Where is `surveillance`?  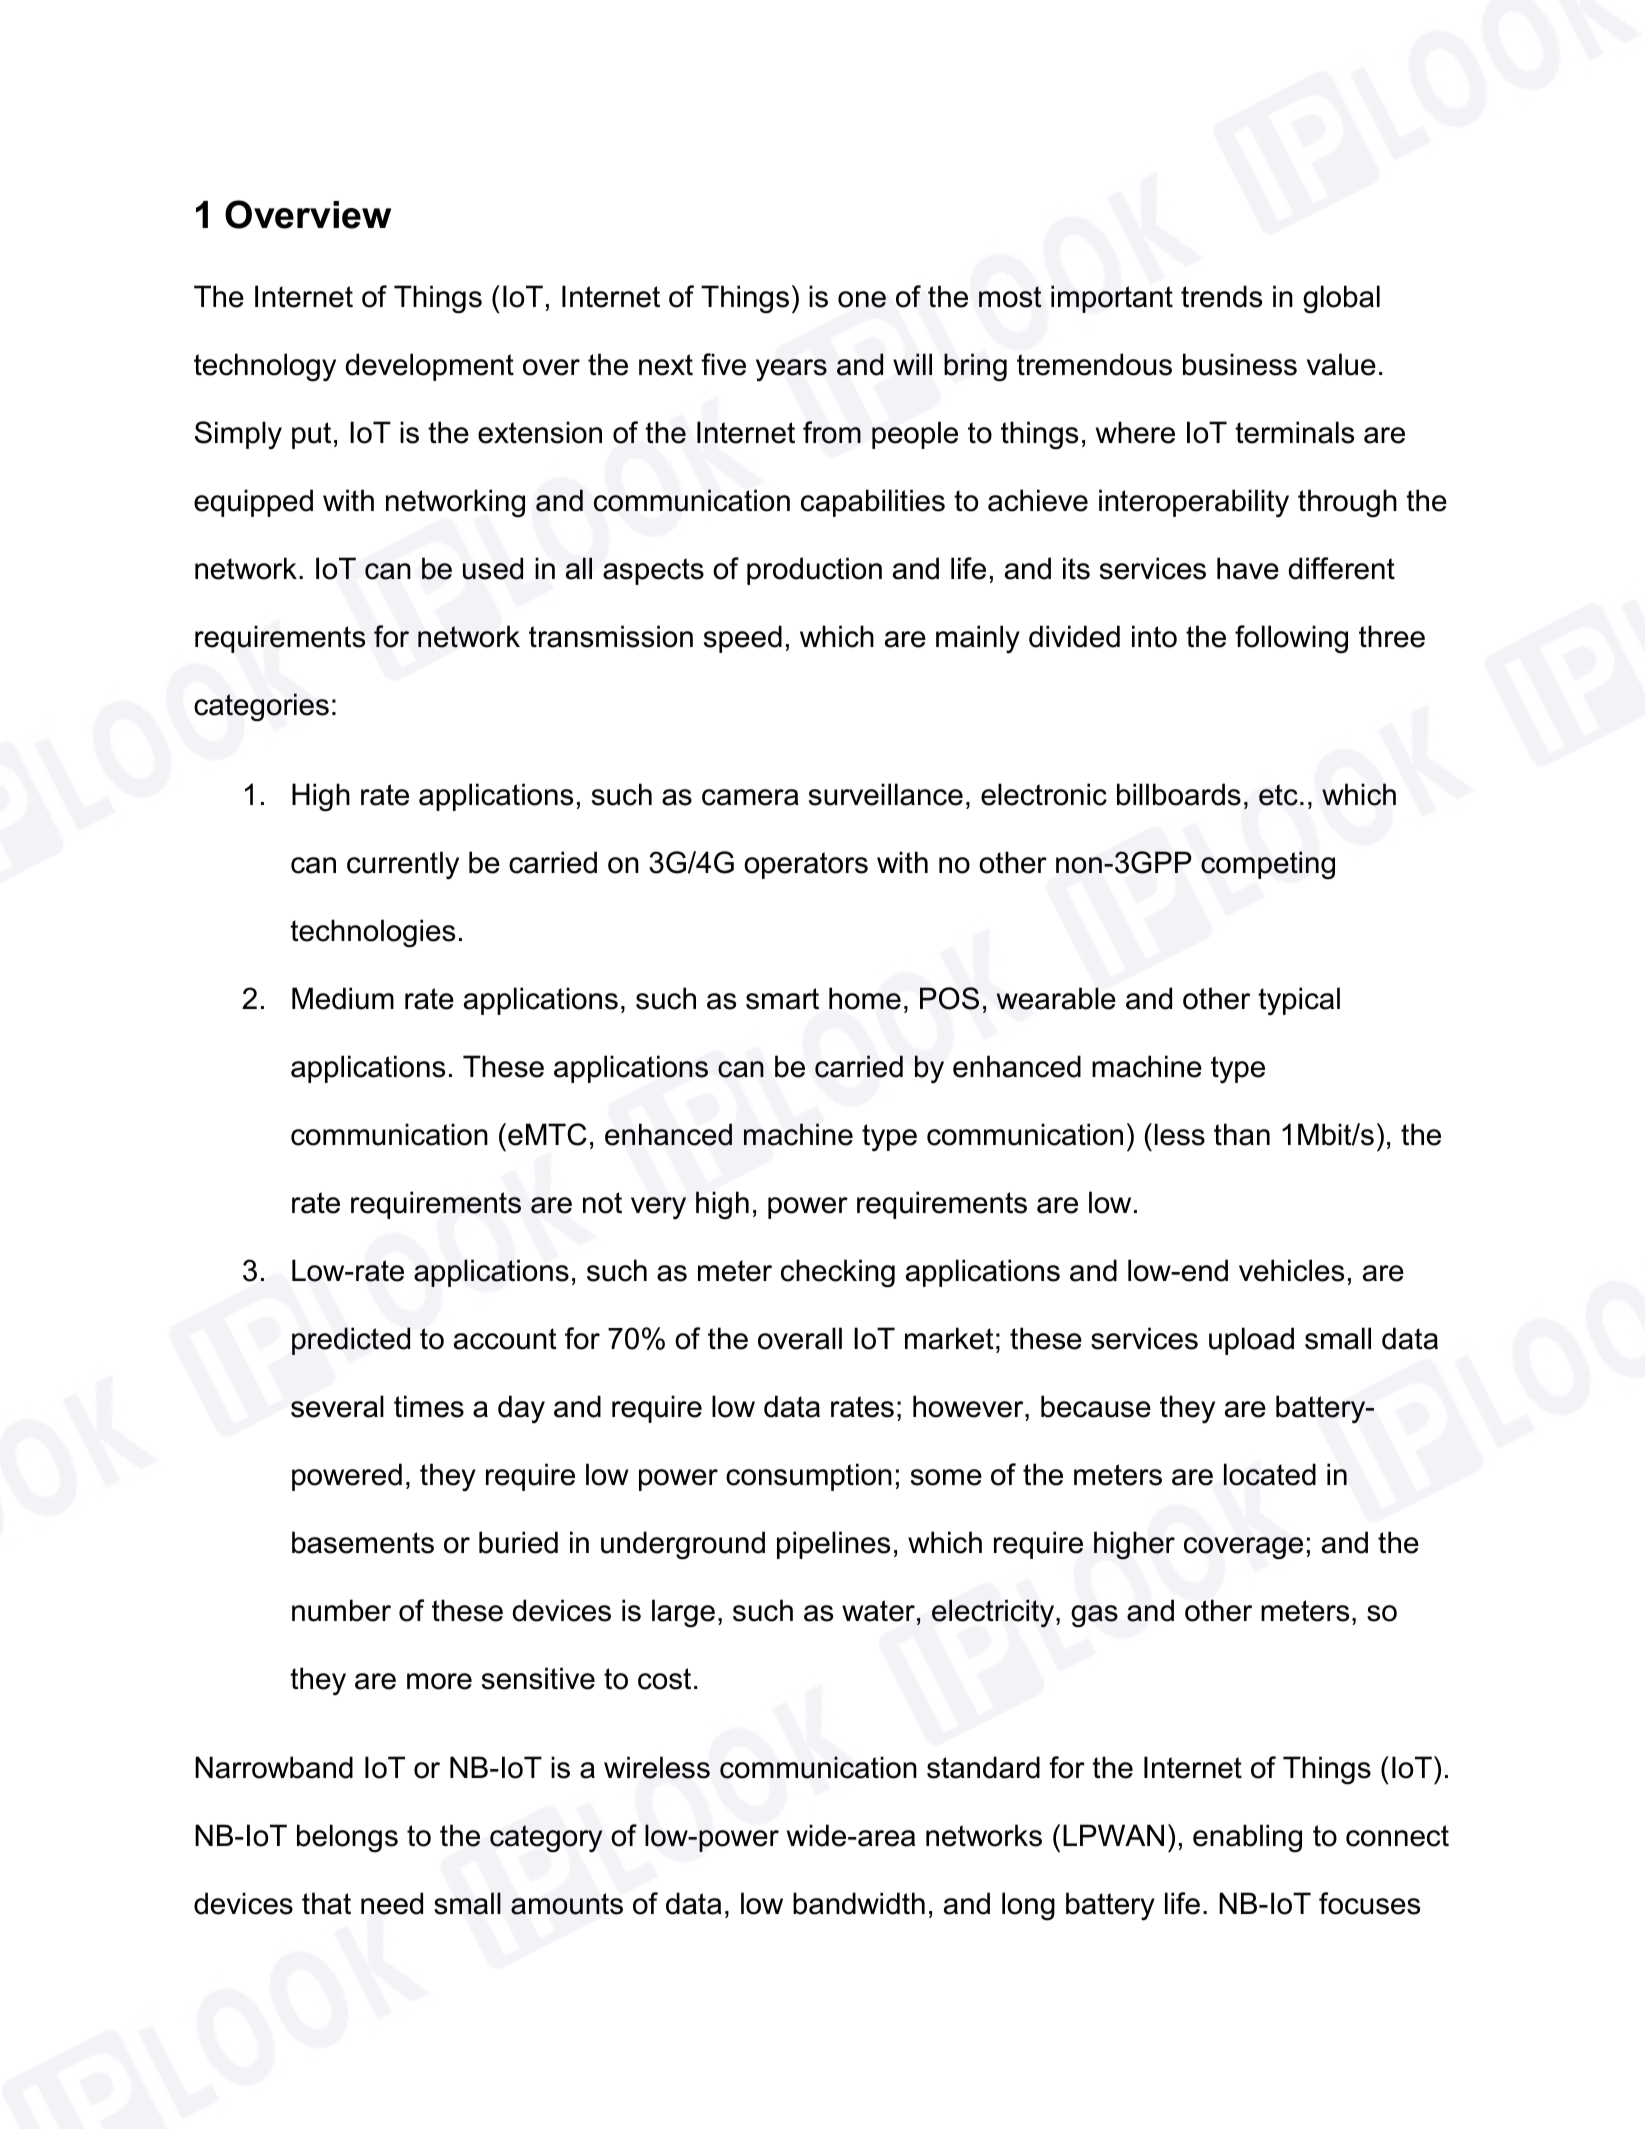
surveillance is located at coordinates (886, 794).
